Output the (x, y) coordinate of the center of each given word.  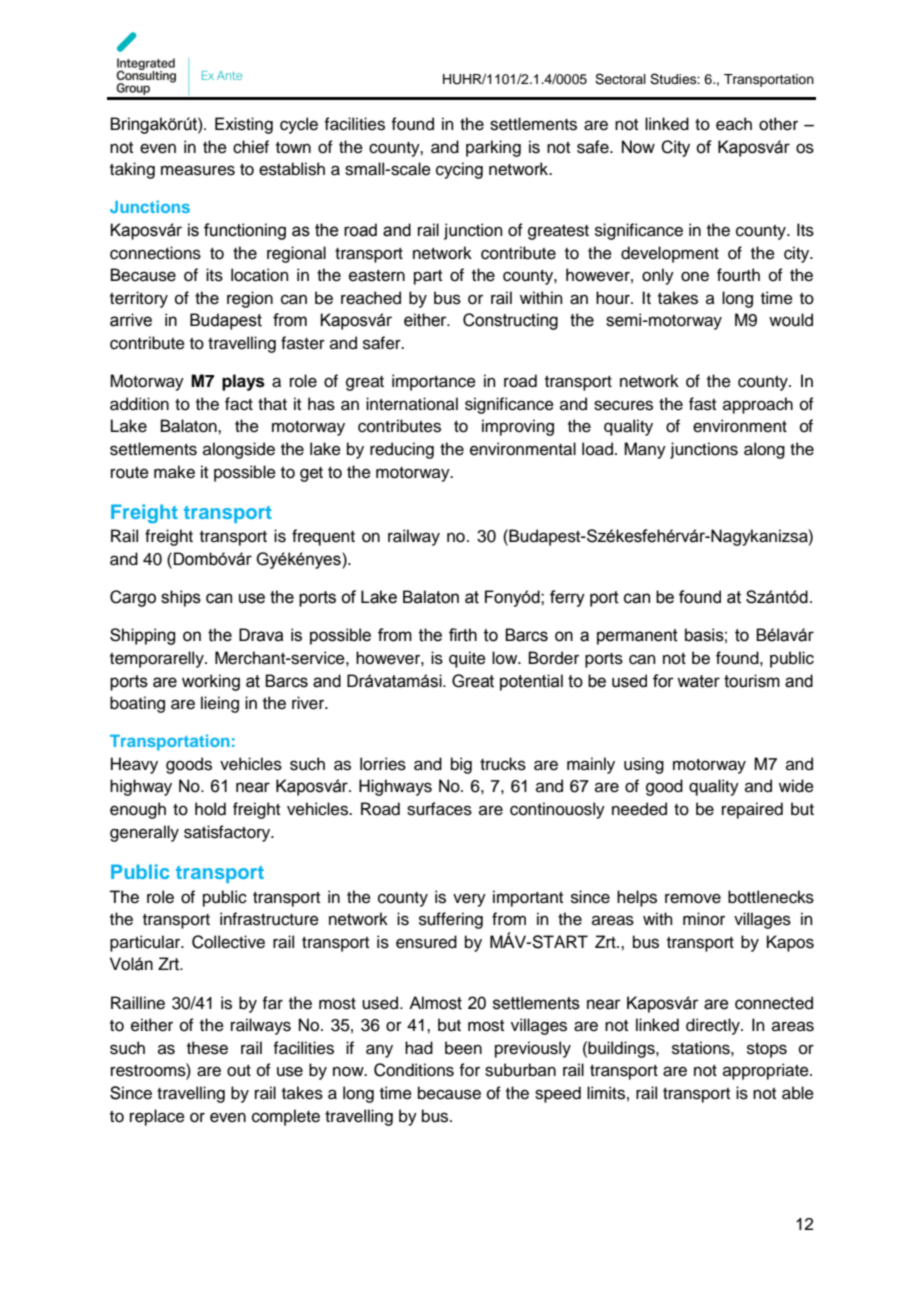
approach (758, 405)
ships (181, 598)
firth (463, 635)
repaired (752, 810)
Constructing (510, 321)
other (778, 124)
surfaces (439, 809)
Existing (244, 125)
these (207, 1048)
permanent (637, 637)
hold (210, 809)
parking (493, 148)
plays (243, 382)
